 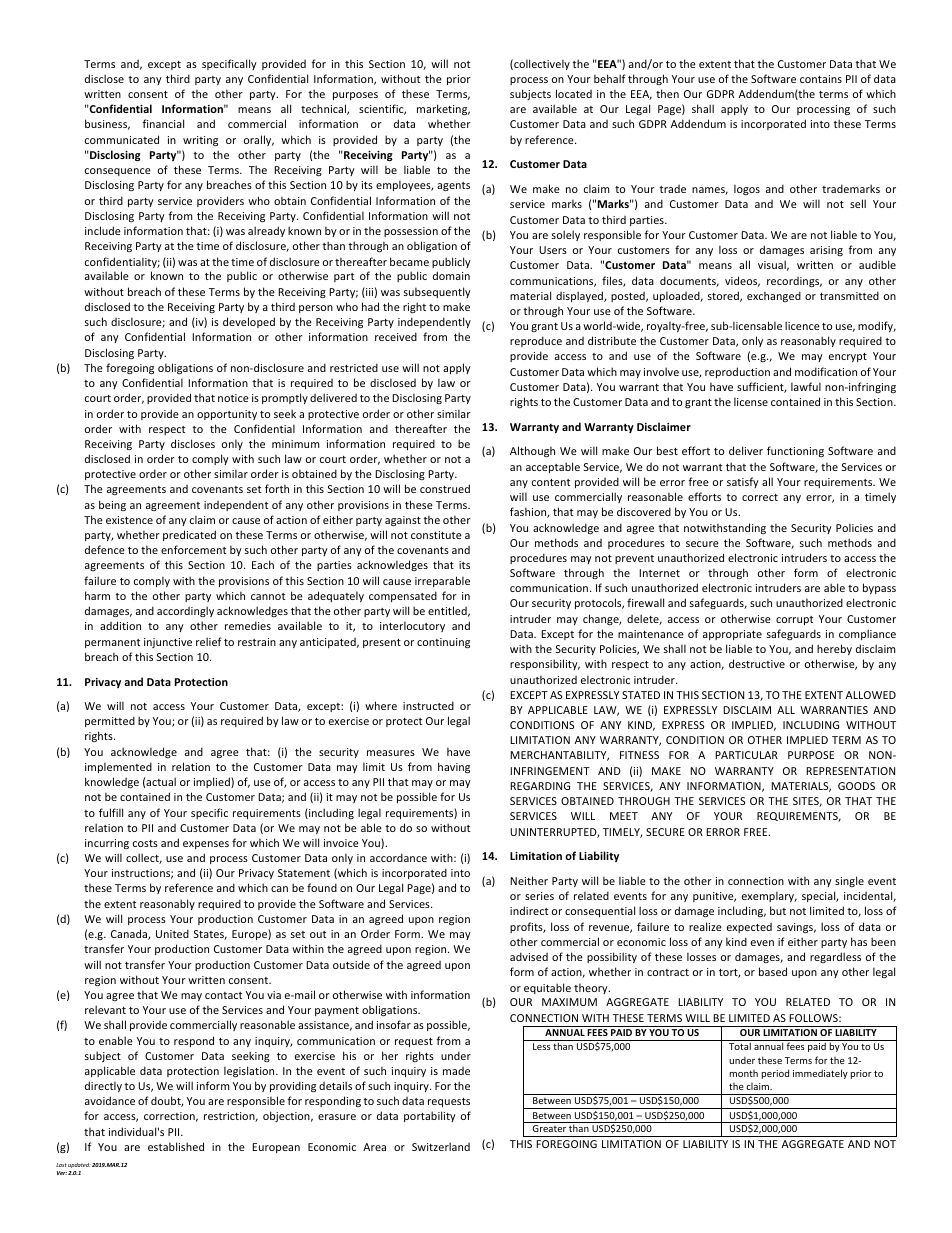 What do you see at coordinates (574, 93) in the page?
I see `located` at bounding box center [574, 93].
